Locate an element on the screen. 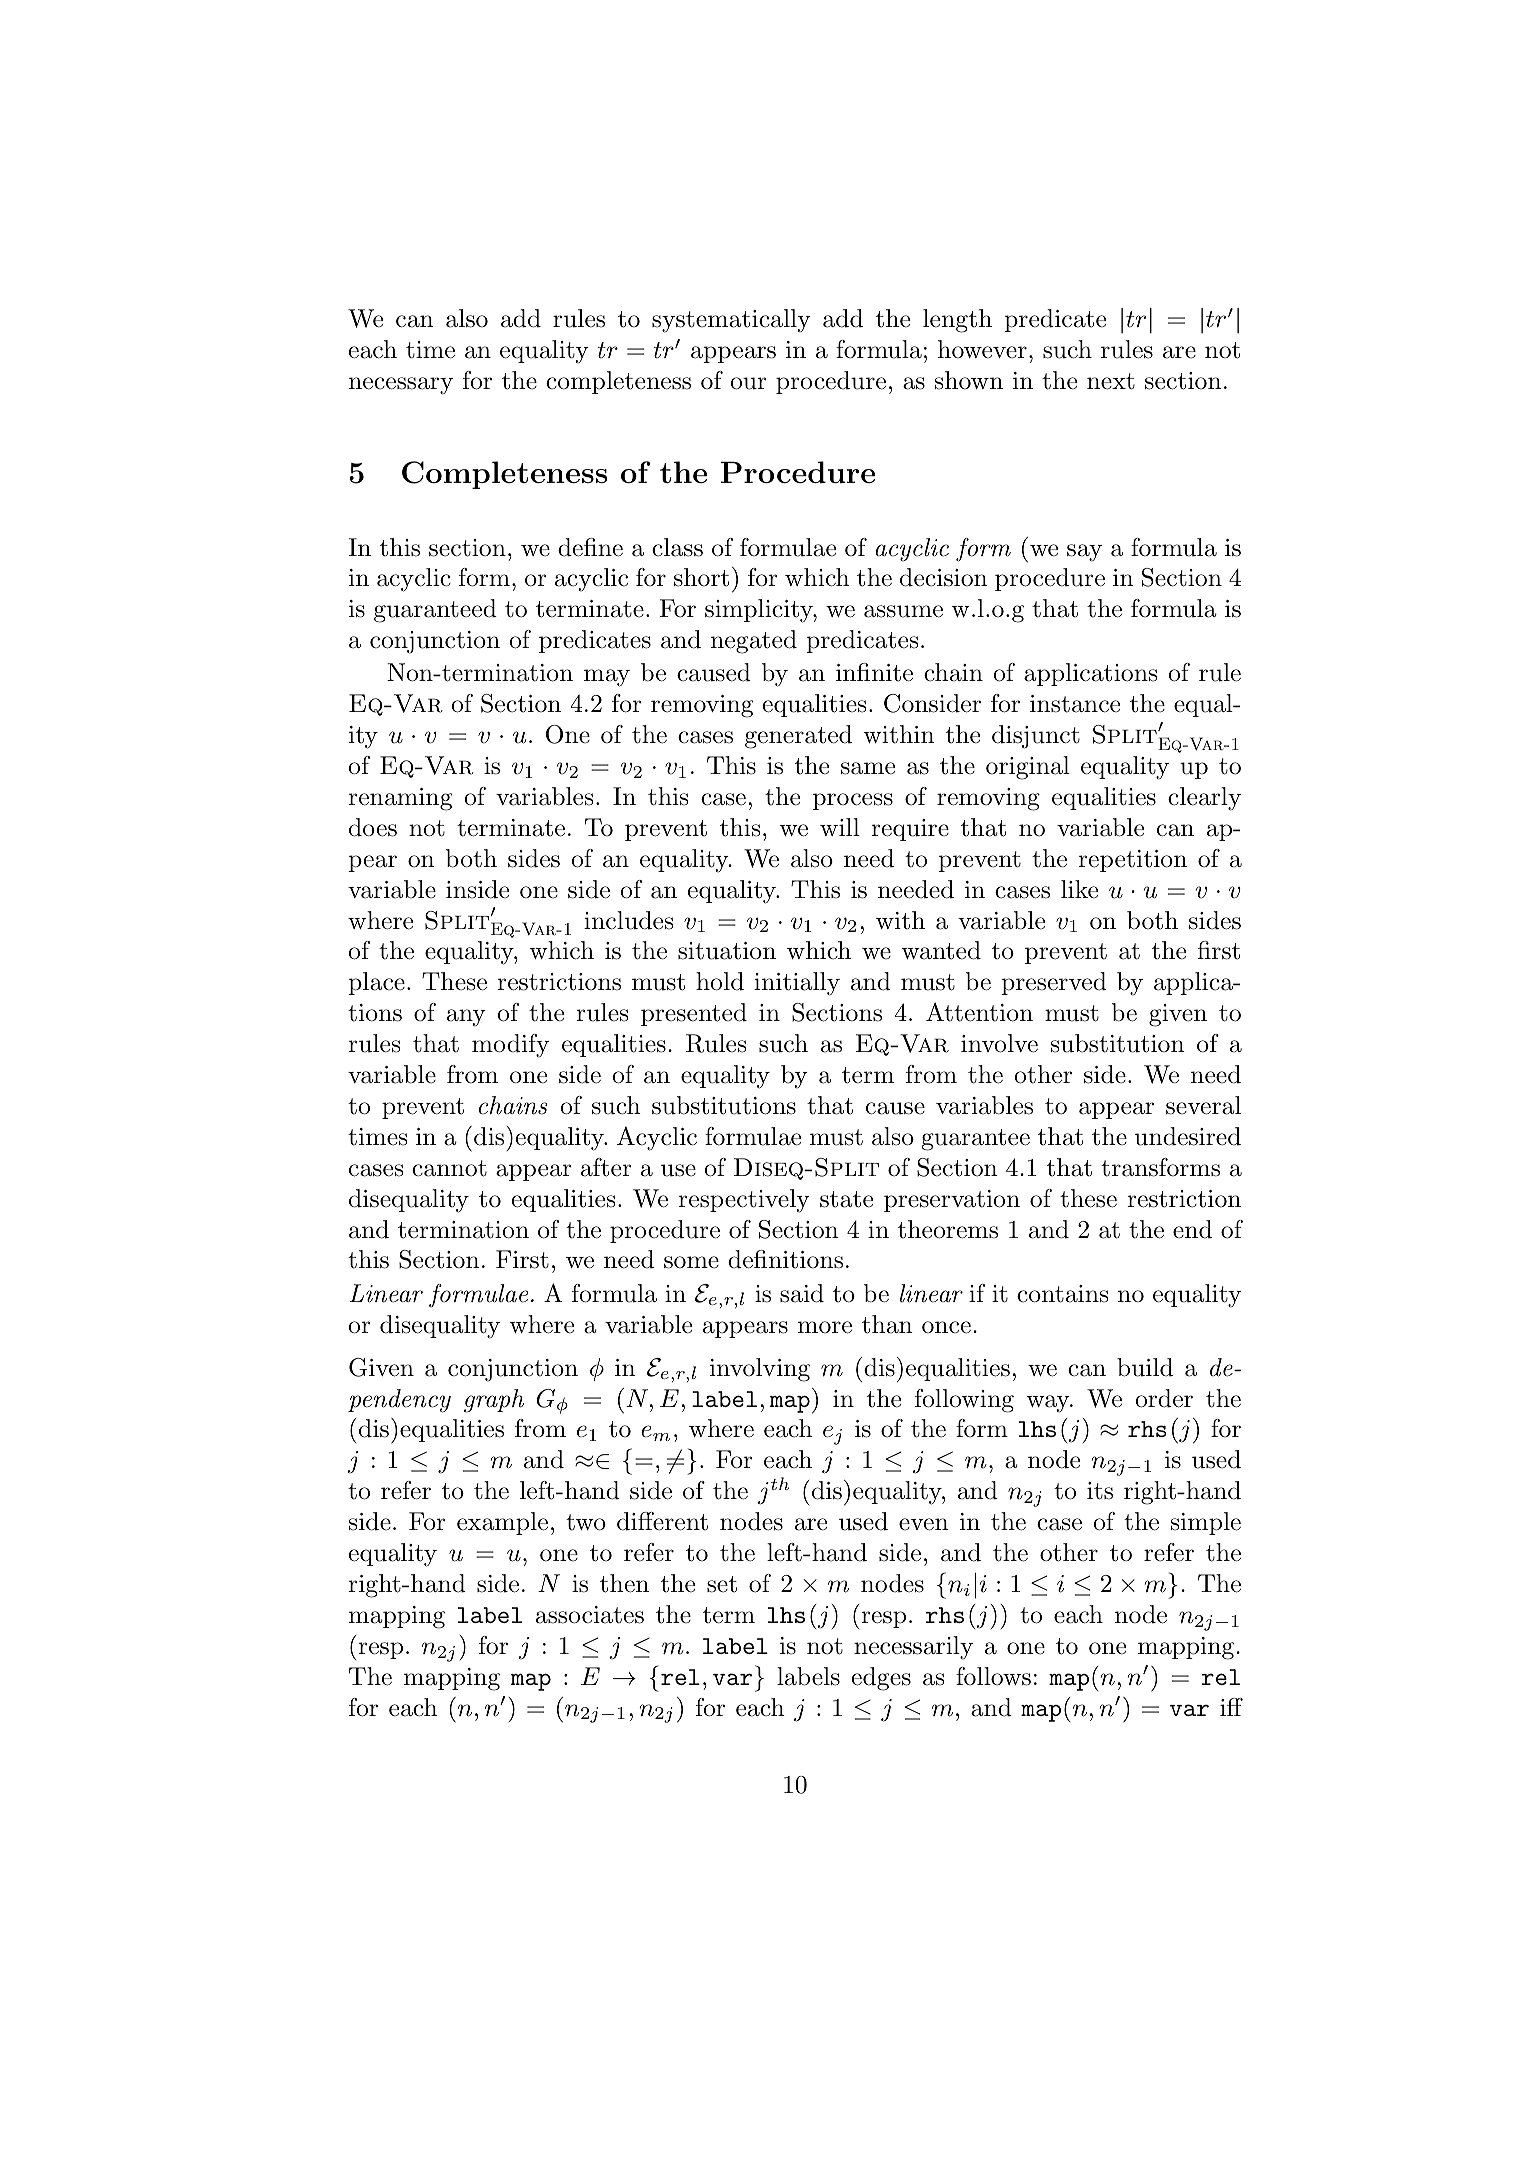 Image resolution: width=1538 pixels, height=2176 pixels. next is located at coordinates (1111, 381).
